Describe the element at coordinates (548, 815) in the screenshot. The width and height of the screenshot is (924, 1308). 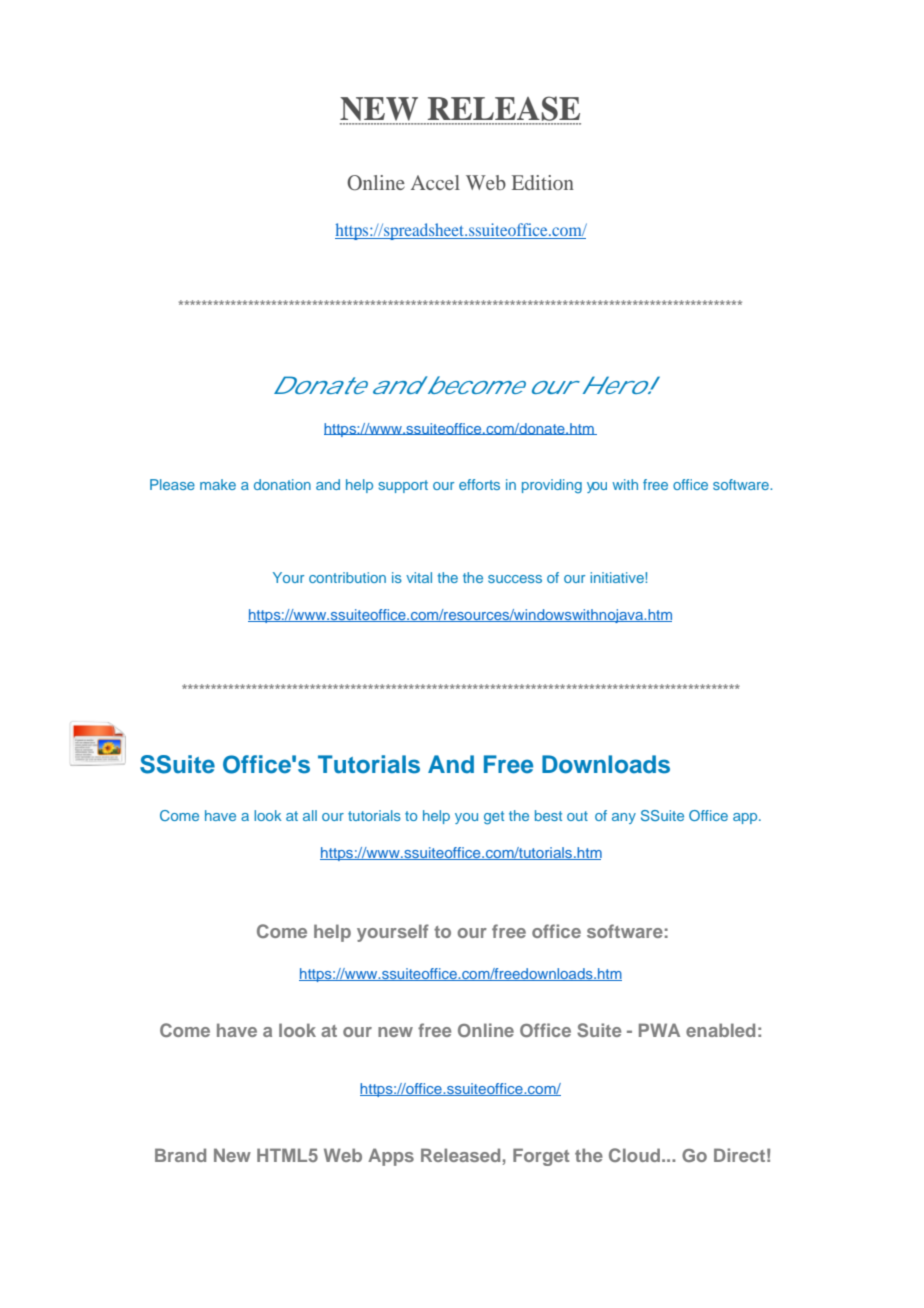
I see `best` at that location.
